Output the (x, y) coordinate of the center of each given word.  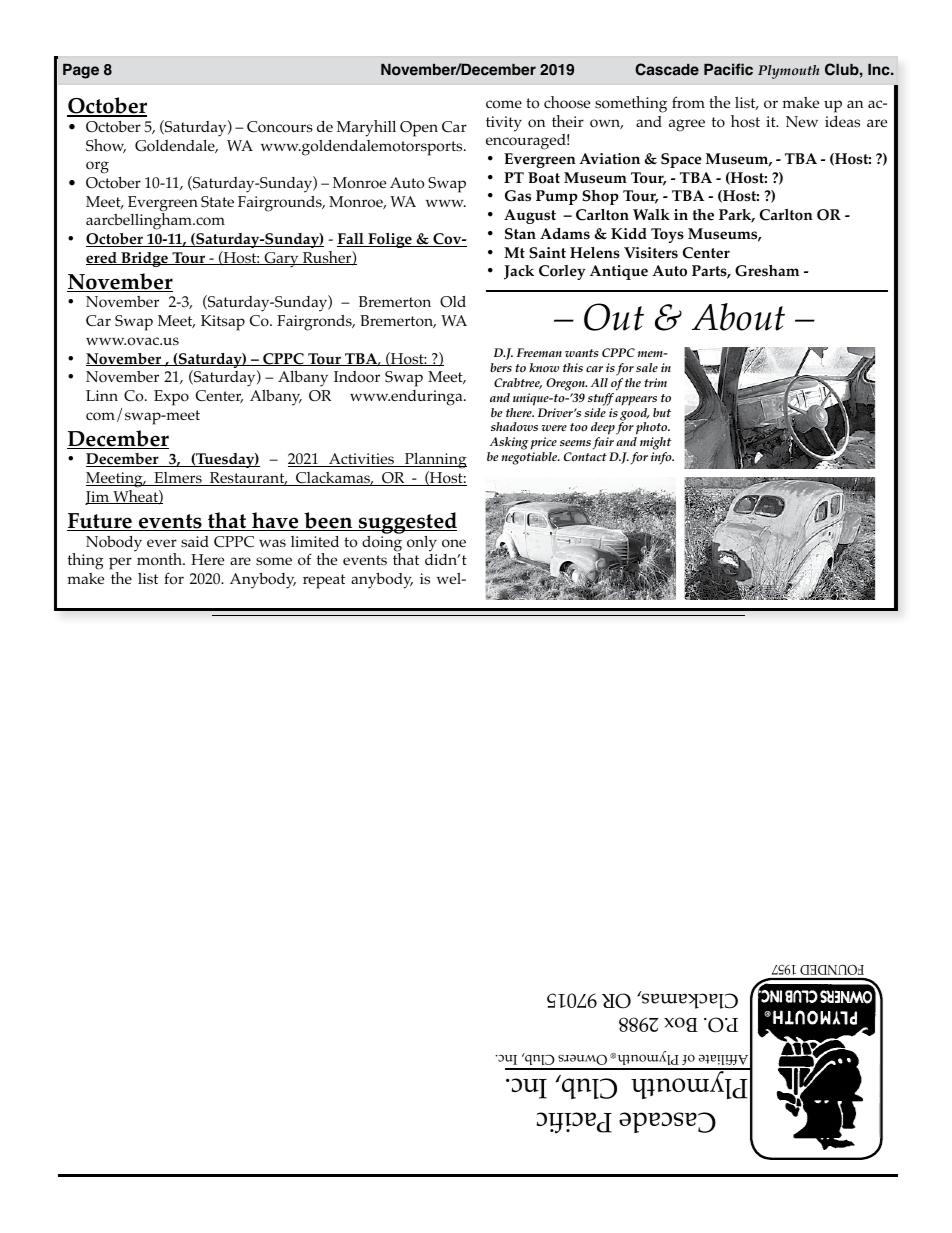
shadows (514, 426)
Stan (520, 234)
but (662, 412)
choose (567, 102)
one (454, 543)
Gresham (767, 271)
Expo (171, 398)
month (160, 558)
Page (81, 71)
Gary (281, 260)
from (688, 102)
